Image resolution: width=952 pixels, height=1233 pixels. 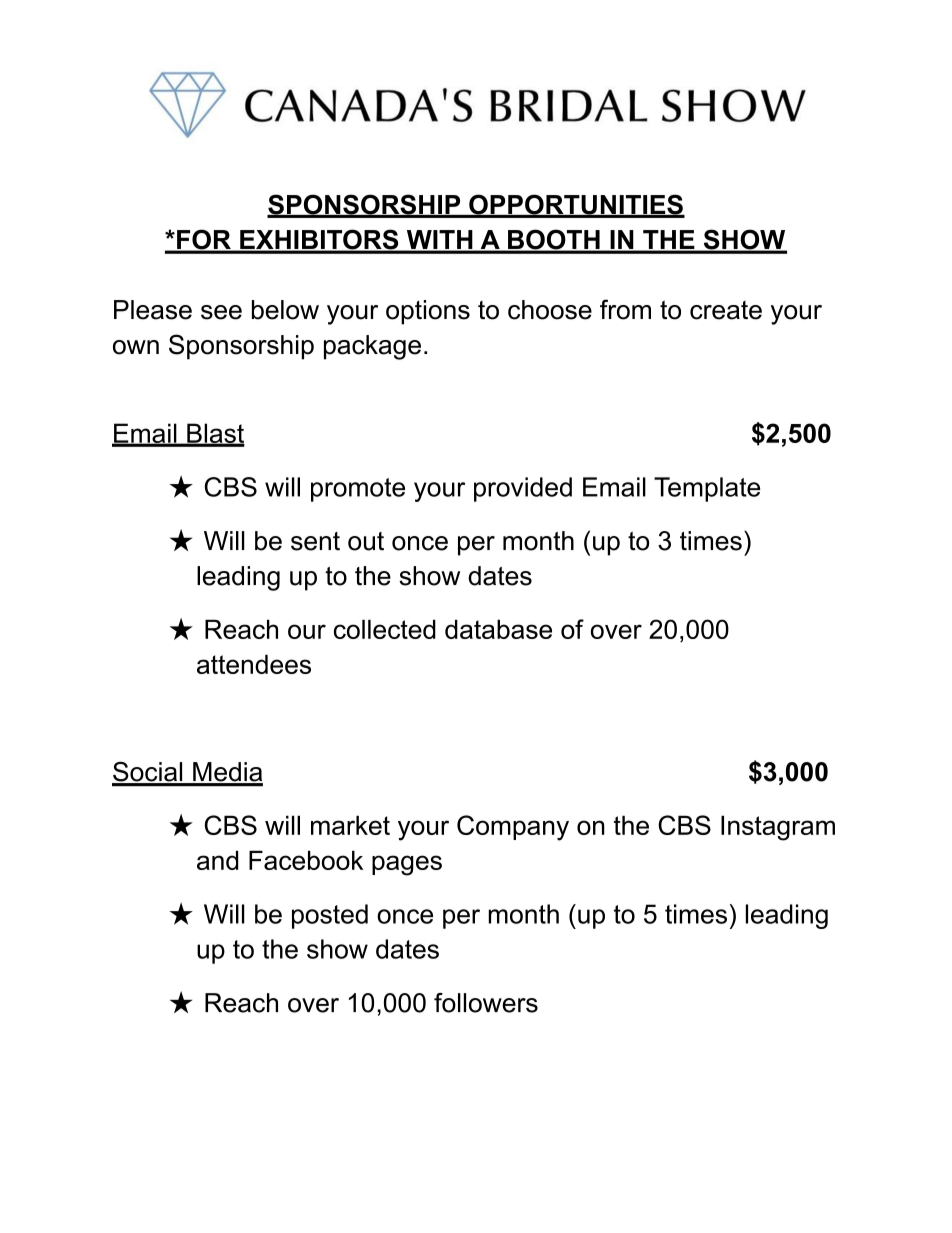 What do you see at coordinates (523, 489) in the screenshot?
I see `provided` at bounding box center [523, 489].
